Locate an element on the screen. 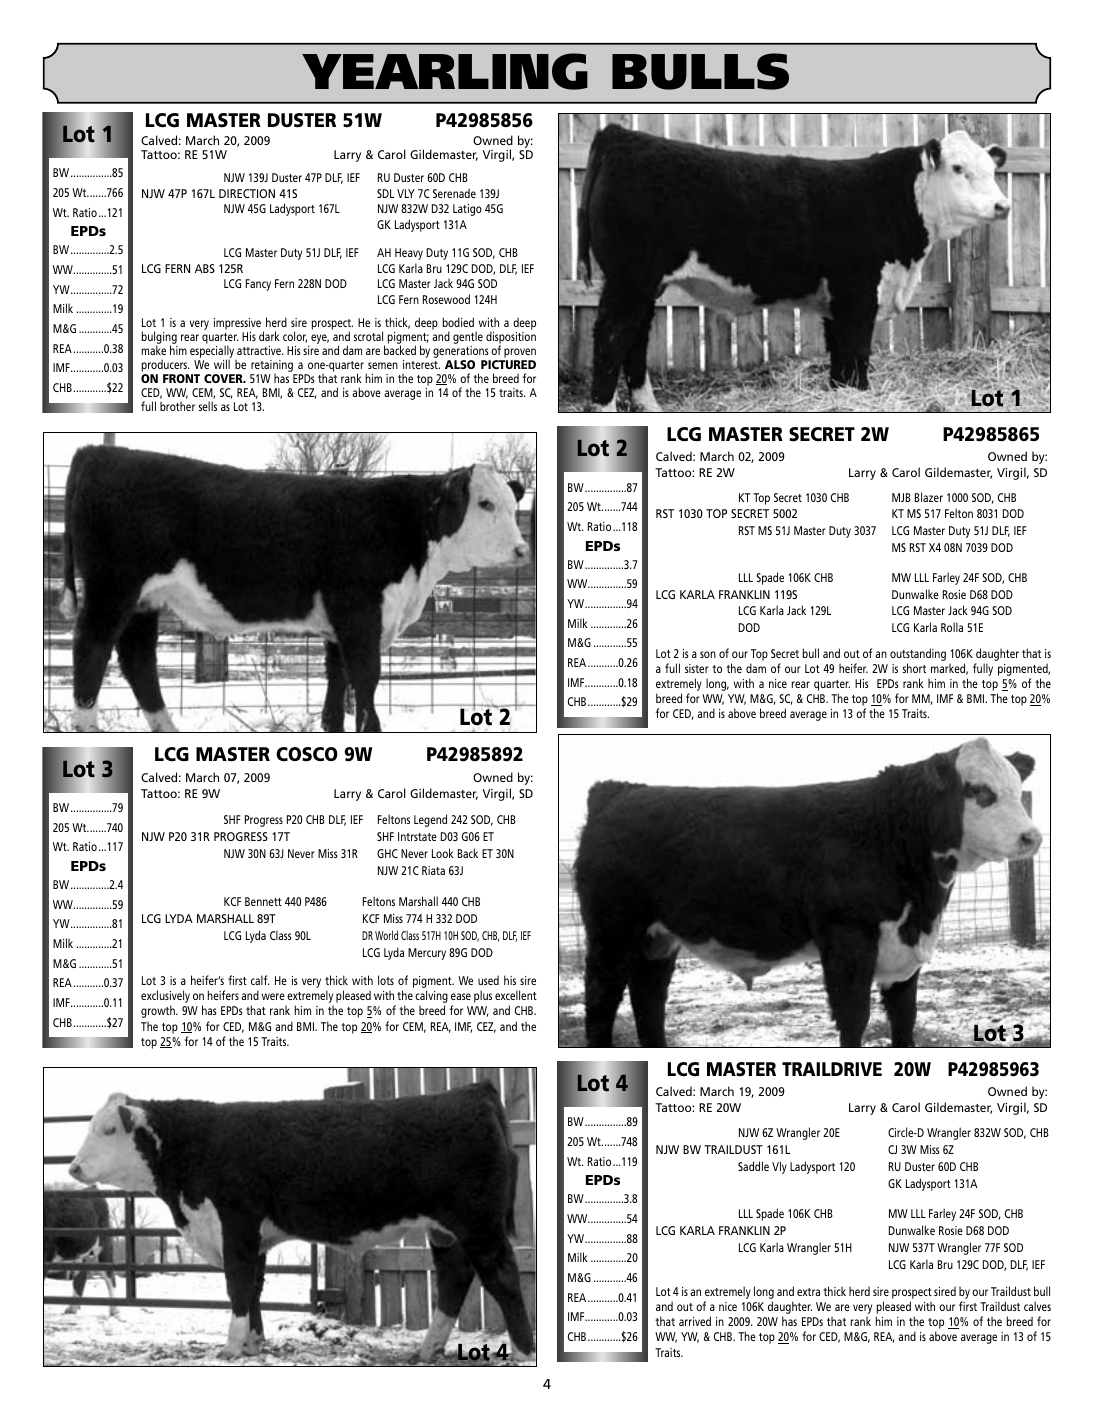 Image resolution: width=1094 pixels, height=1416 pixels. DIRECTION is located at coordinates (247, 193).
